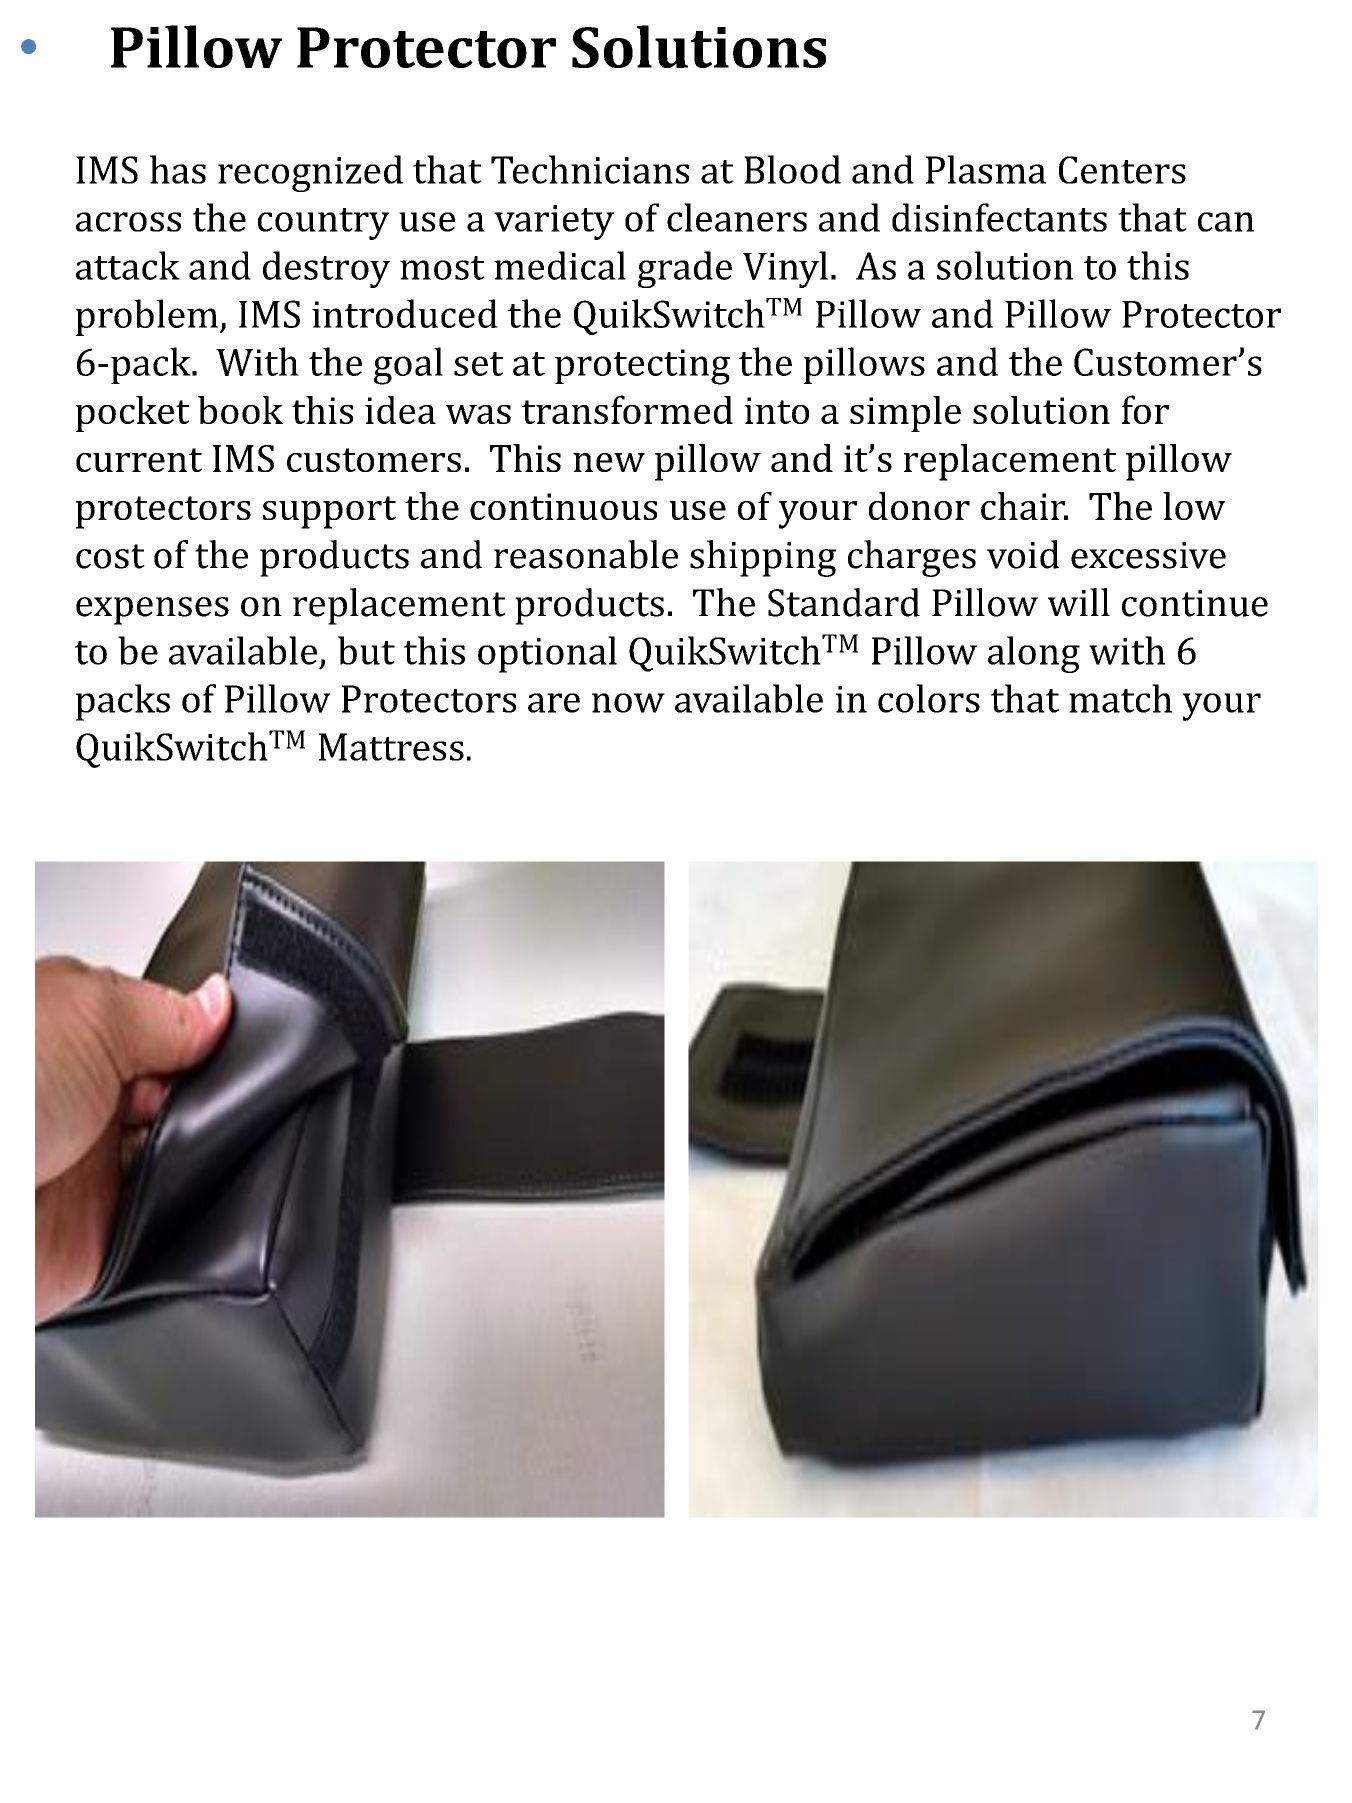 Image resolution: width=1352 pixels, height=1803 pixels. What do you see at coordinates (240, 410) in the screenshot?
I see `book` at bounding box center [240, 410].
